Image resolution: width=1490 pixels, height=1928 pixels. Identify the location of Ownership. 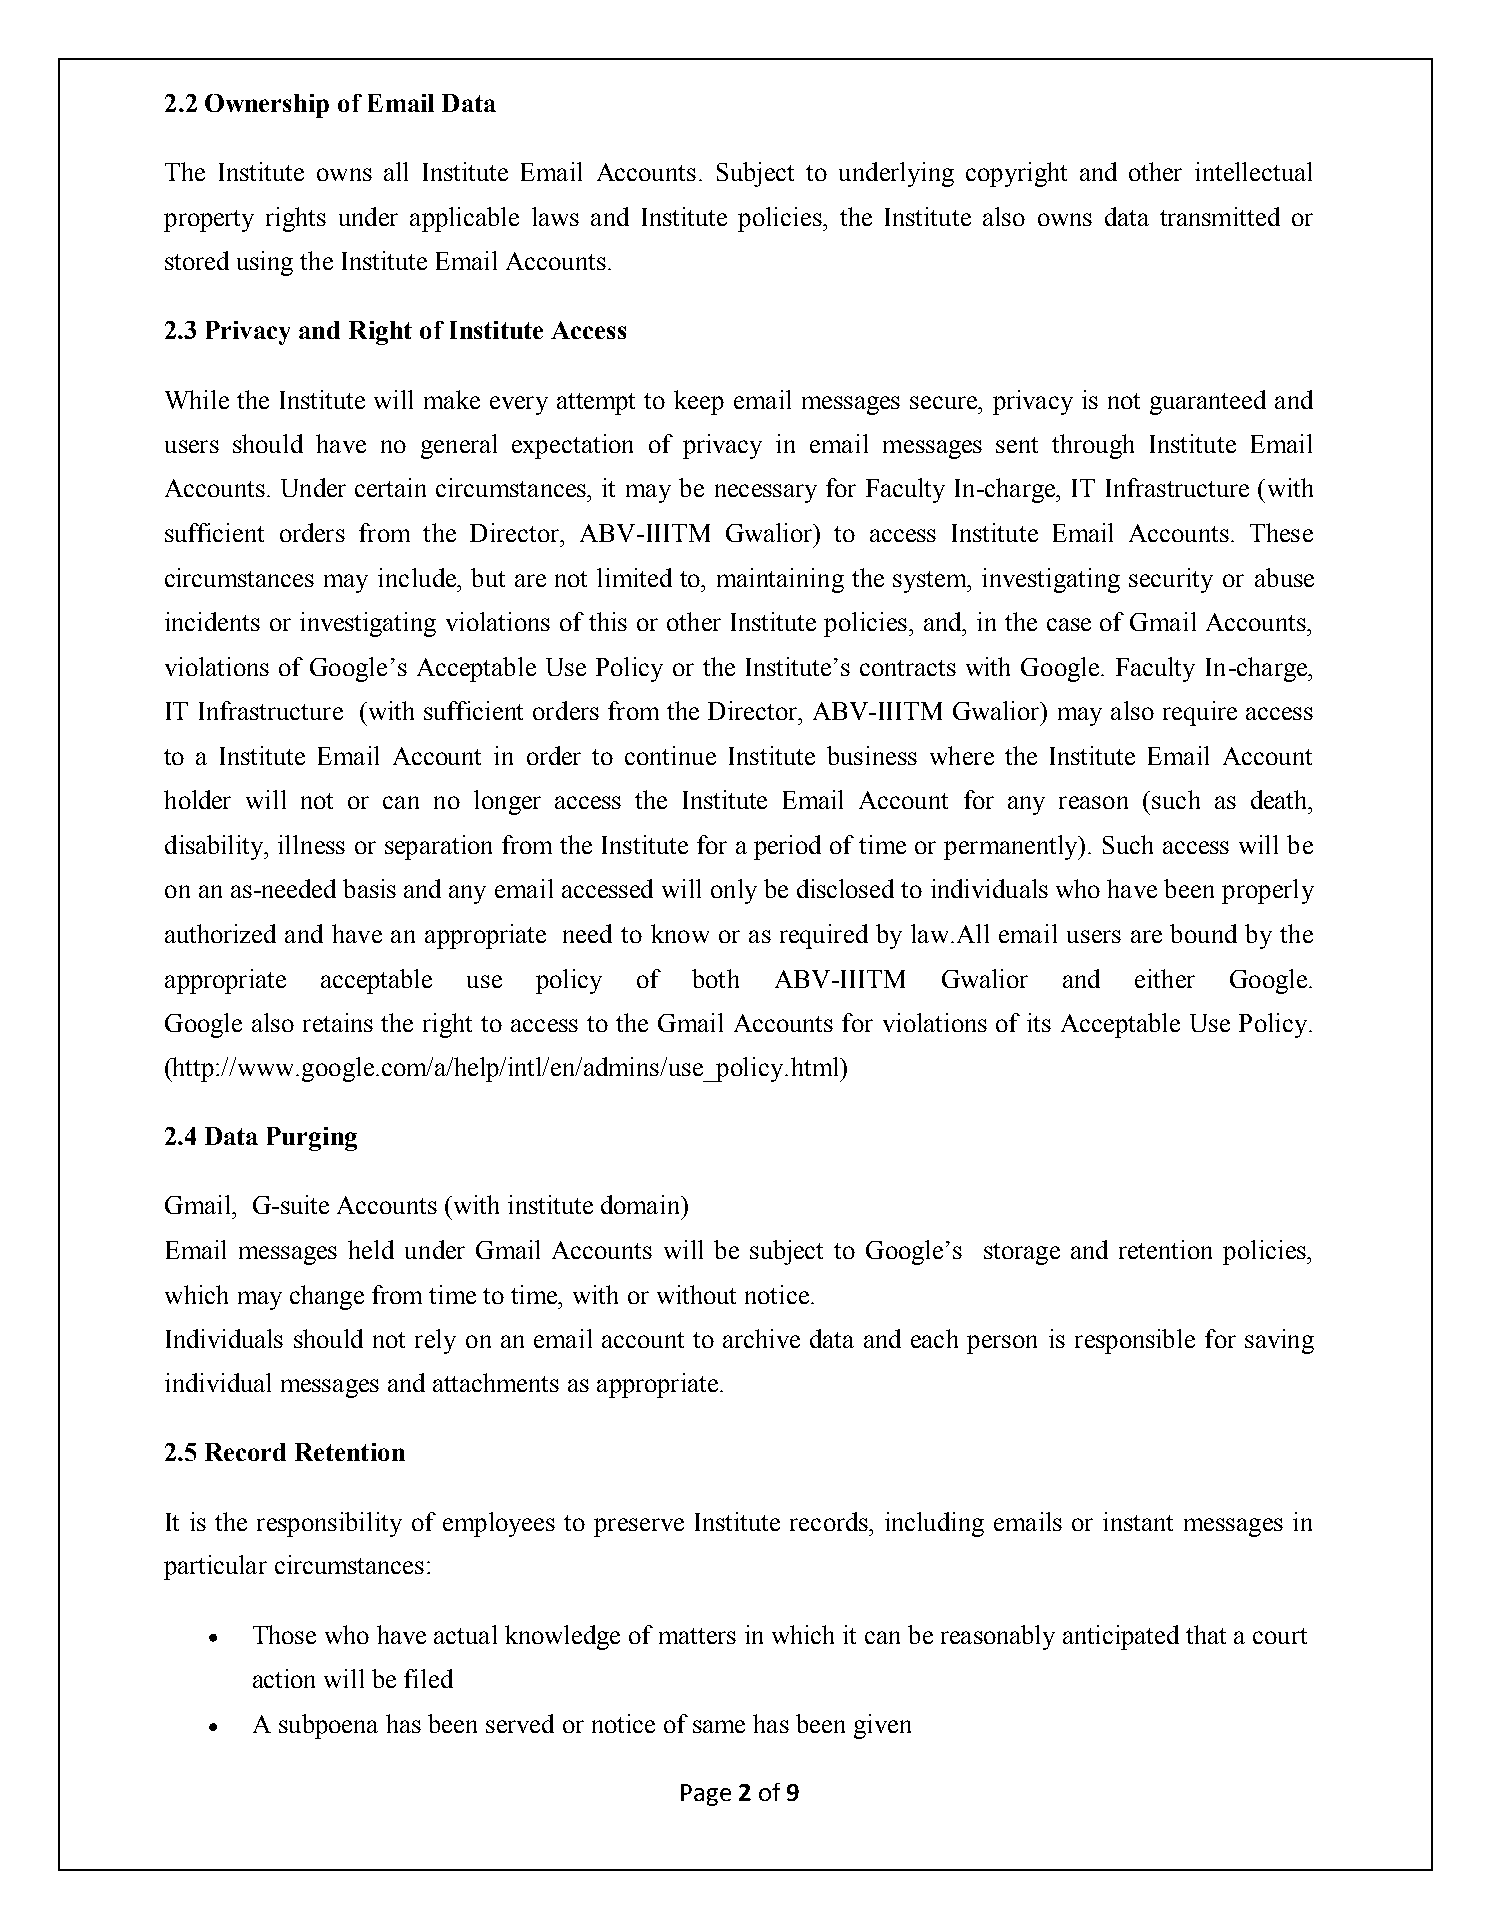
(267, 106).
